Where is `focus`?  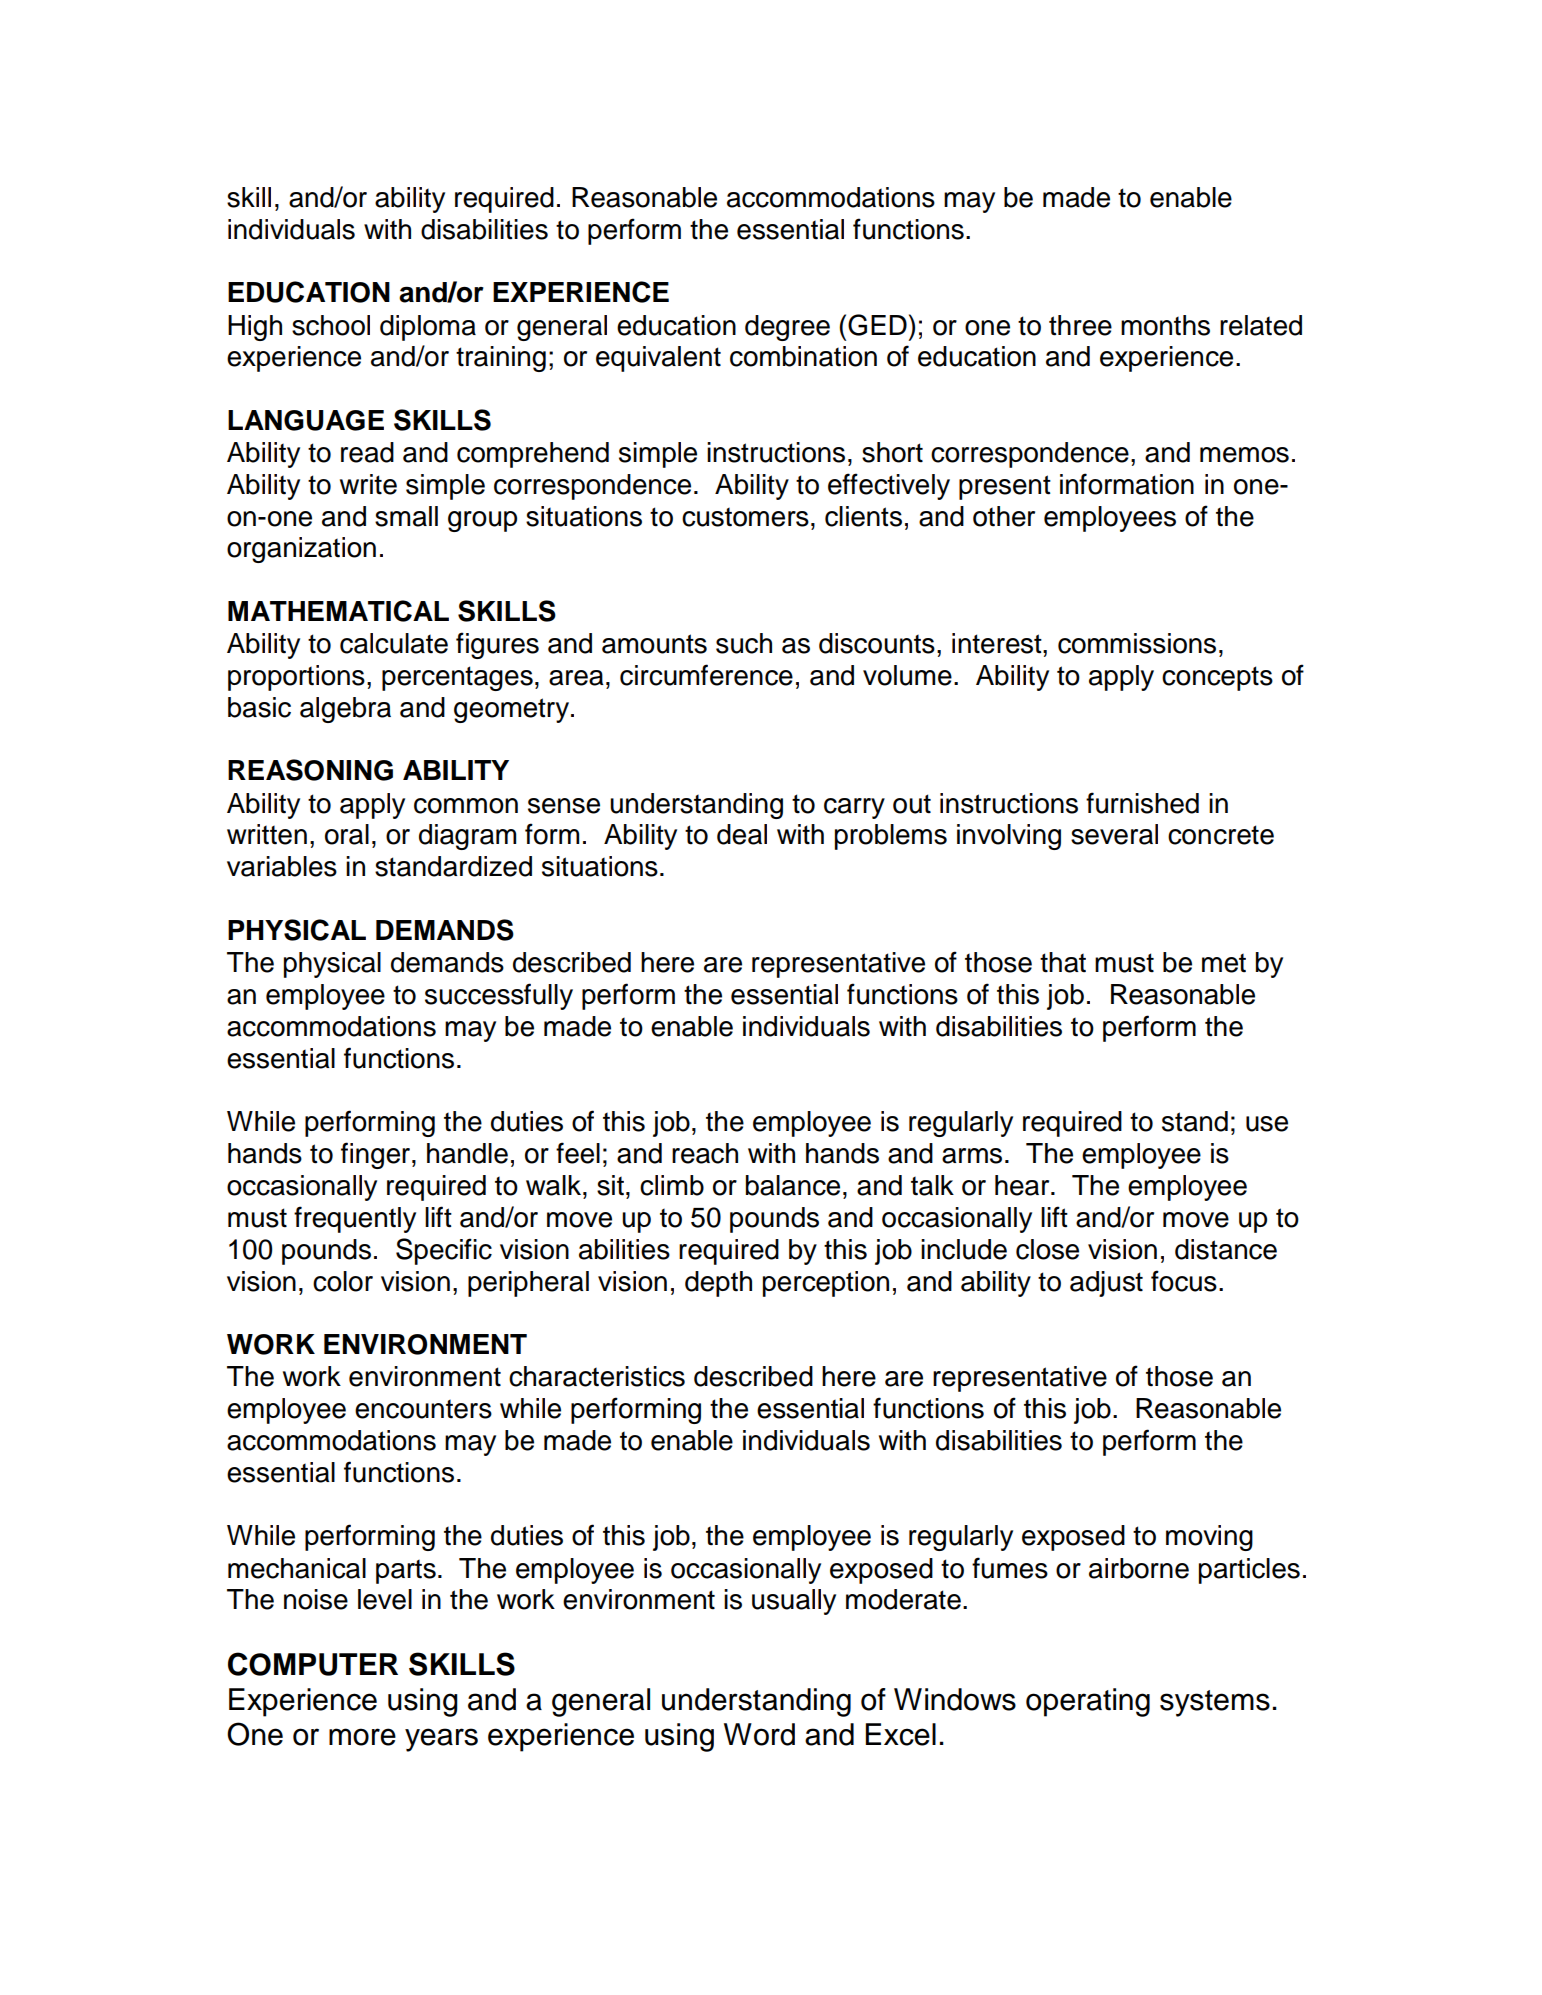
focus is located at coordinates (1184, 1281).
